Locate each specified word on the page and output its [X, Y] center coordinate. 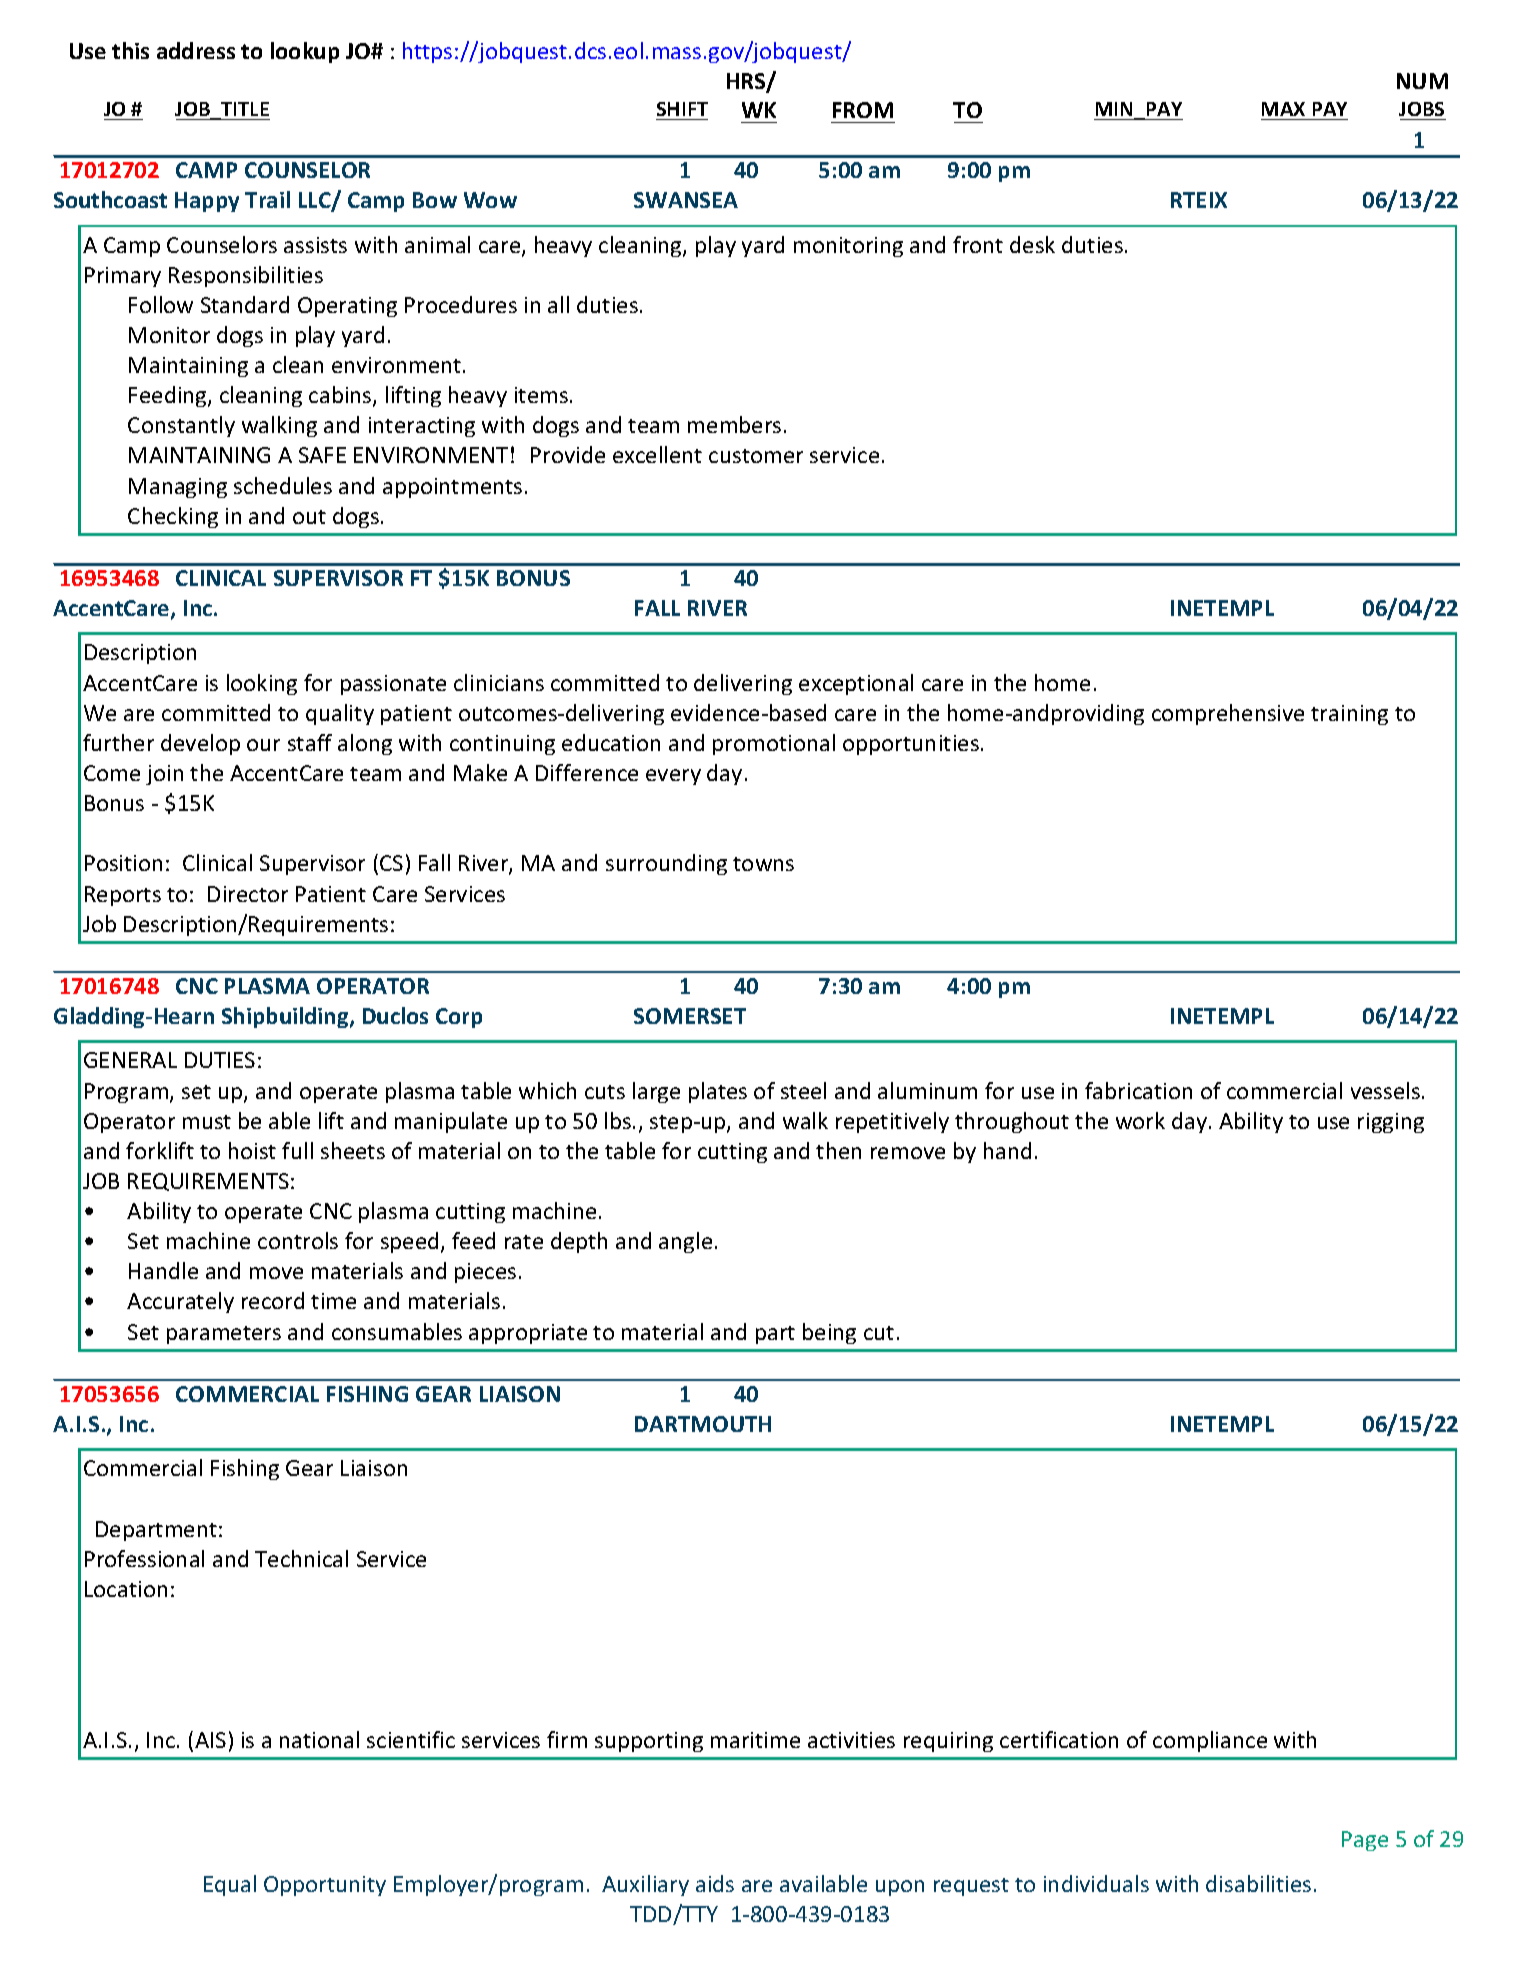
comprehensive [1228, 714]
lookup [305, 52]
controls [298, 1240]
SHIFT [682, 109]
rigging [1391, 1123]
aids [715, 1883]
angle [685, 1242]
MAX [1283, 109]
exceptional [856, 684]
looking [262, 684]
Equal [230, 1885]
